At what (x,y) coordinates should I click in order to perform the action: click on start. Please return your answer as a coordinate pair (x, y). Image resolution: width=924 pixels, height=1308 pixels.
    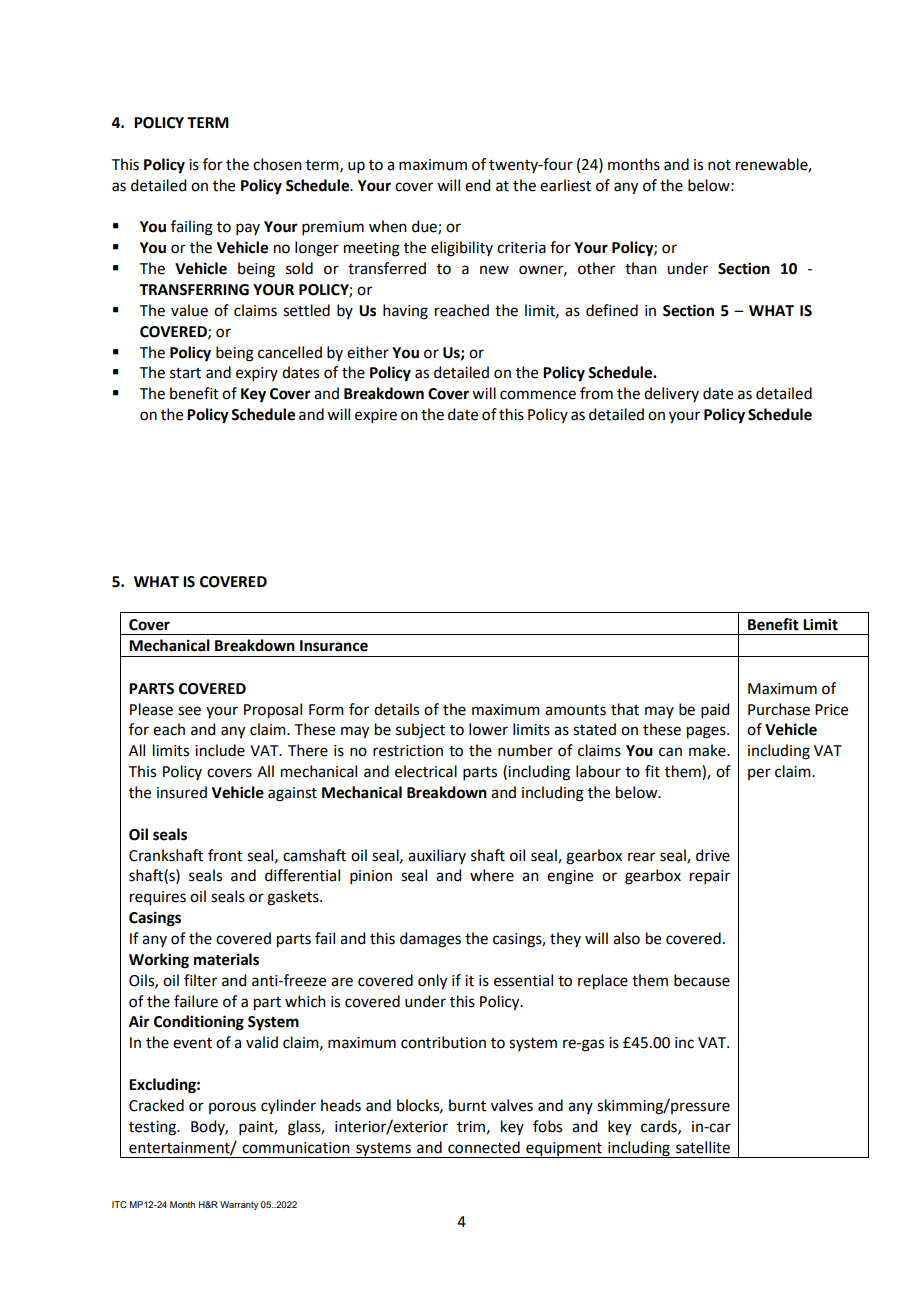
    Looking at the image, I should click on (185, 373).
